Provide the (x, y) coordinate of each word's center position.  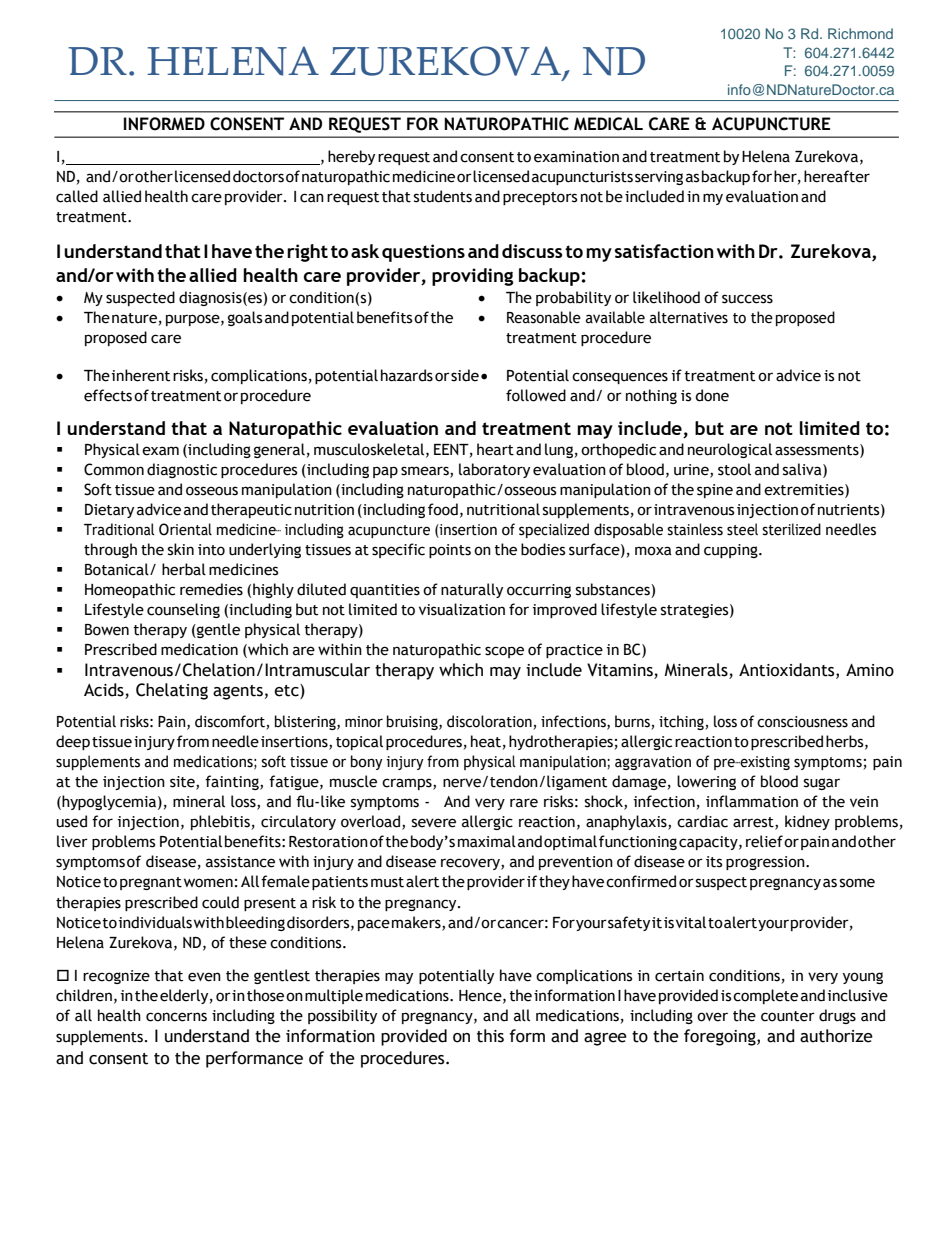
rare (524, 803)
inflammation (752, 801)
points (450, 551)
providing (473, 277)
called (77, 196)
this (490, 1036)
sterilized (791, 529)
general (279, 450)
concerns (176, 1017)
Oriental (185, 529)
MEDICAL (608, 124)
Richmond (860, 33)
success (747, 299)
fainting (233, 782)
